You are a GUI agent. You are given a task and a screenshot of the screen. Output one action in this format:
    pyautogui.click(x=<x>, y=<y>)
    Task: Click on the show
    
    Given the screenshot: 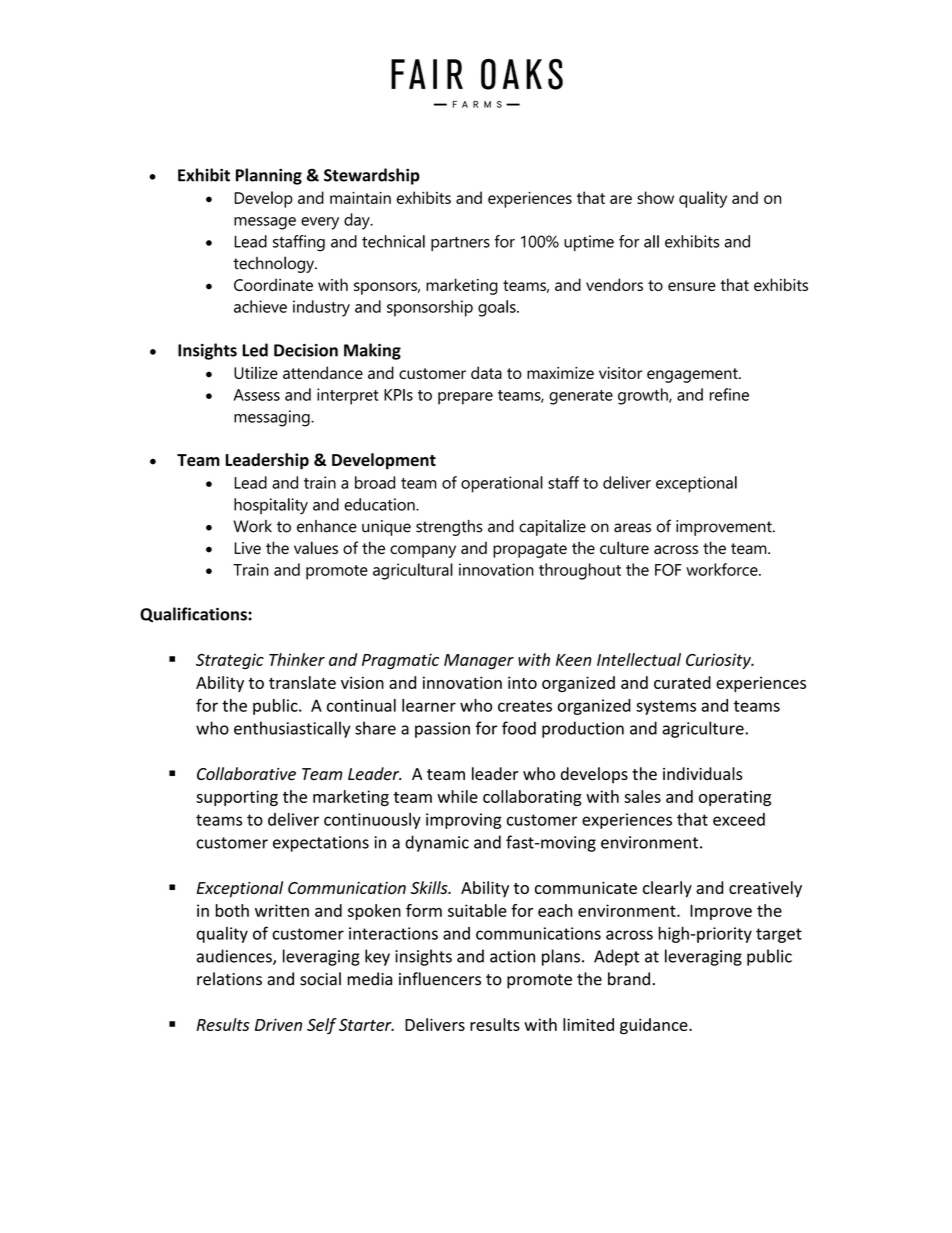 What is the action you would take?
    pyautogui.click(x=655, y=197)
